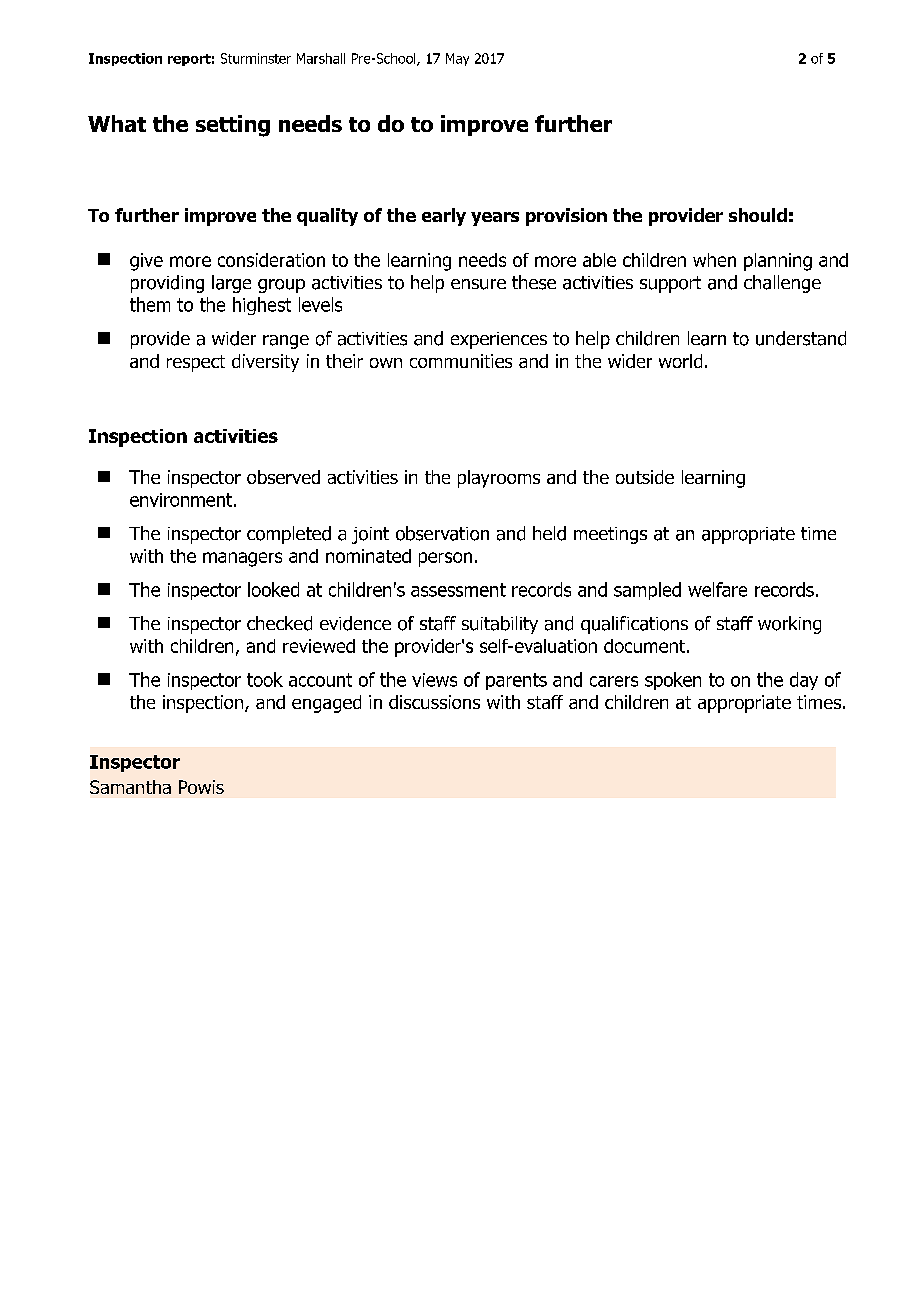  I want to click on communities, so click(461, 361).
